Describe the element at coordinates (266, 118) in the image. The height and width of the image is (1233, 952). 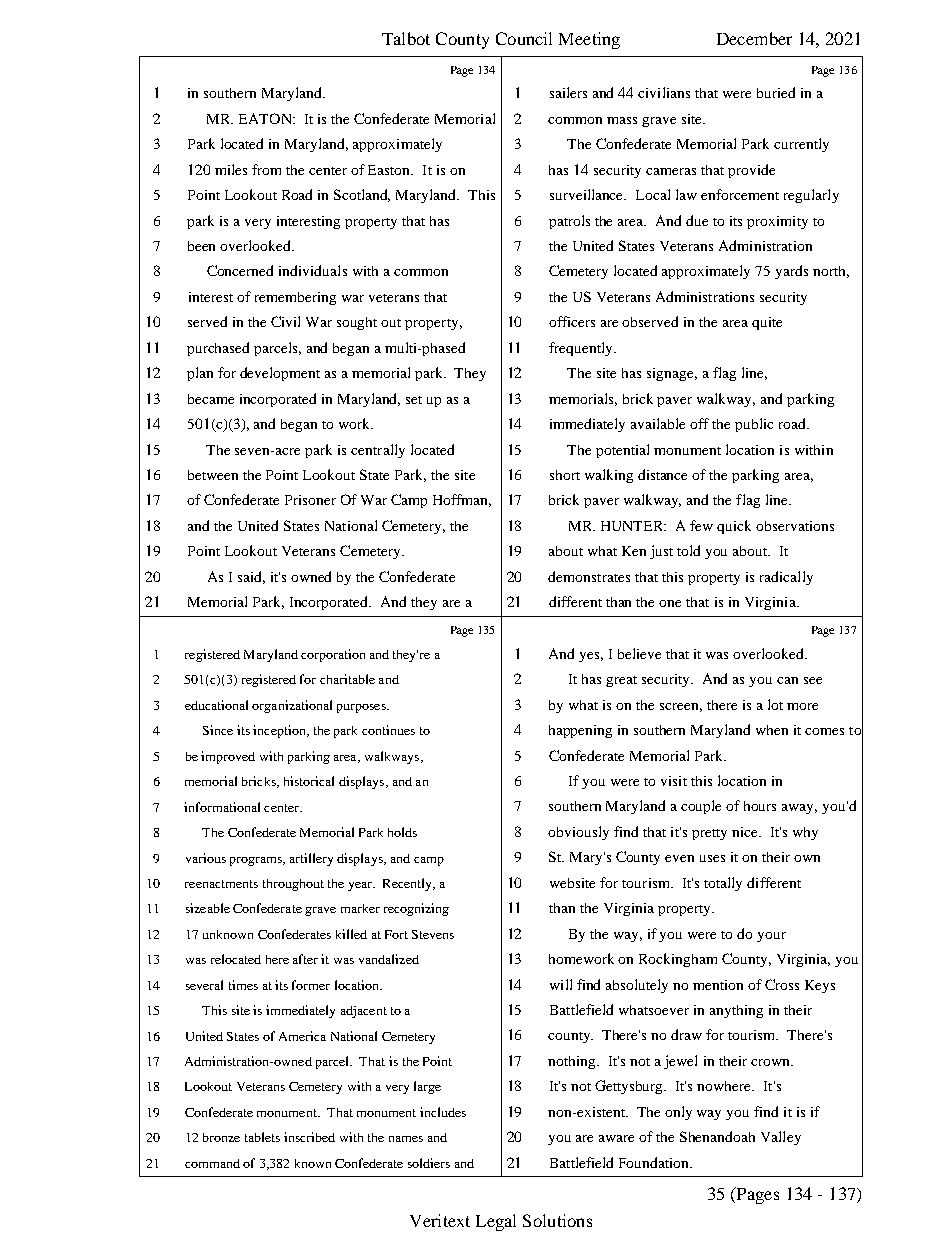
I see `EATON` at that location.
